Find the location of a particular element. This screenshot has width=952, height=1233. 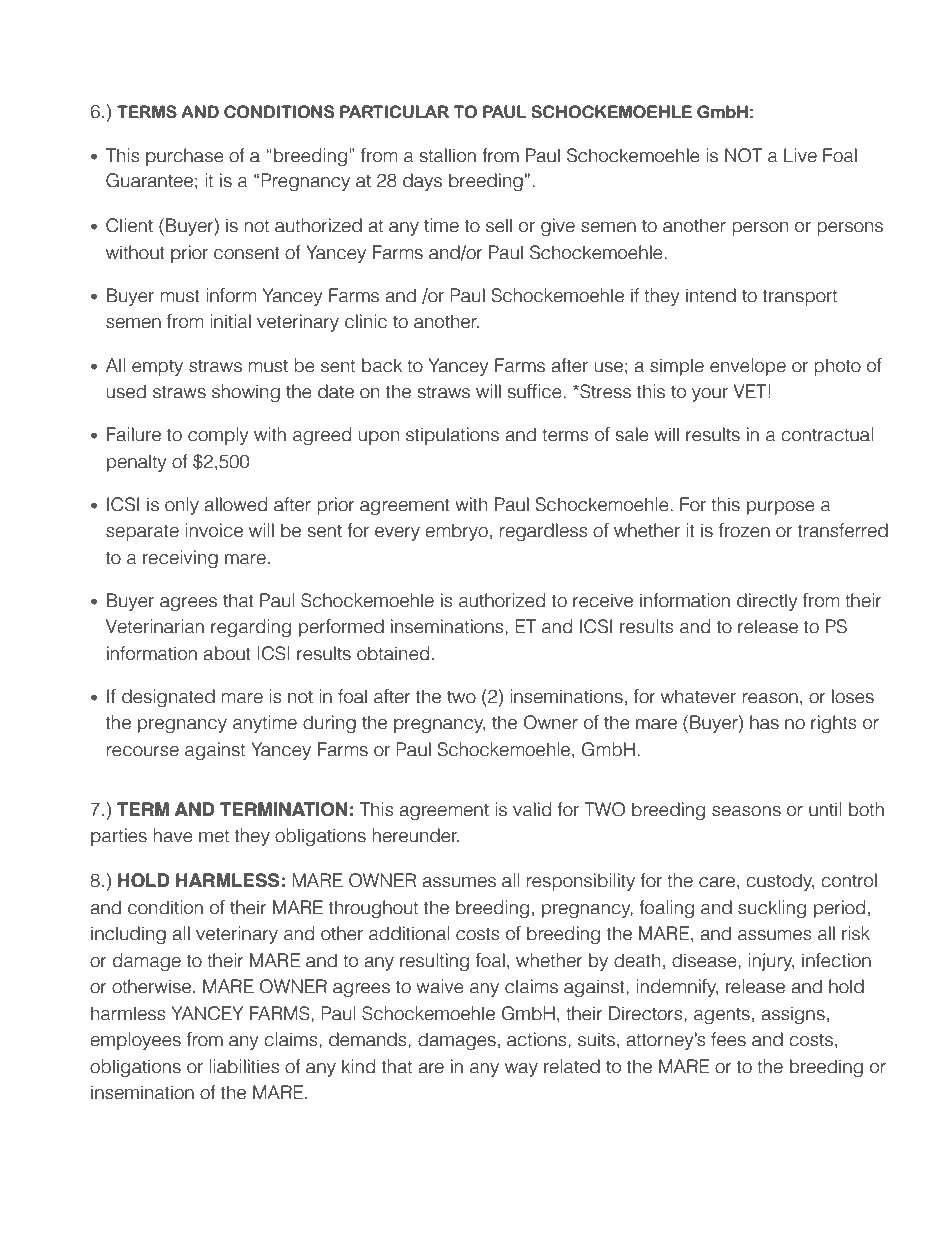

rights is located at coordinates (834, 724).
